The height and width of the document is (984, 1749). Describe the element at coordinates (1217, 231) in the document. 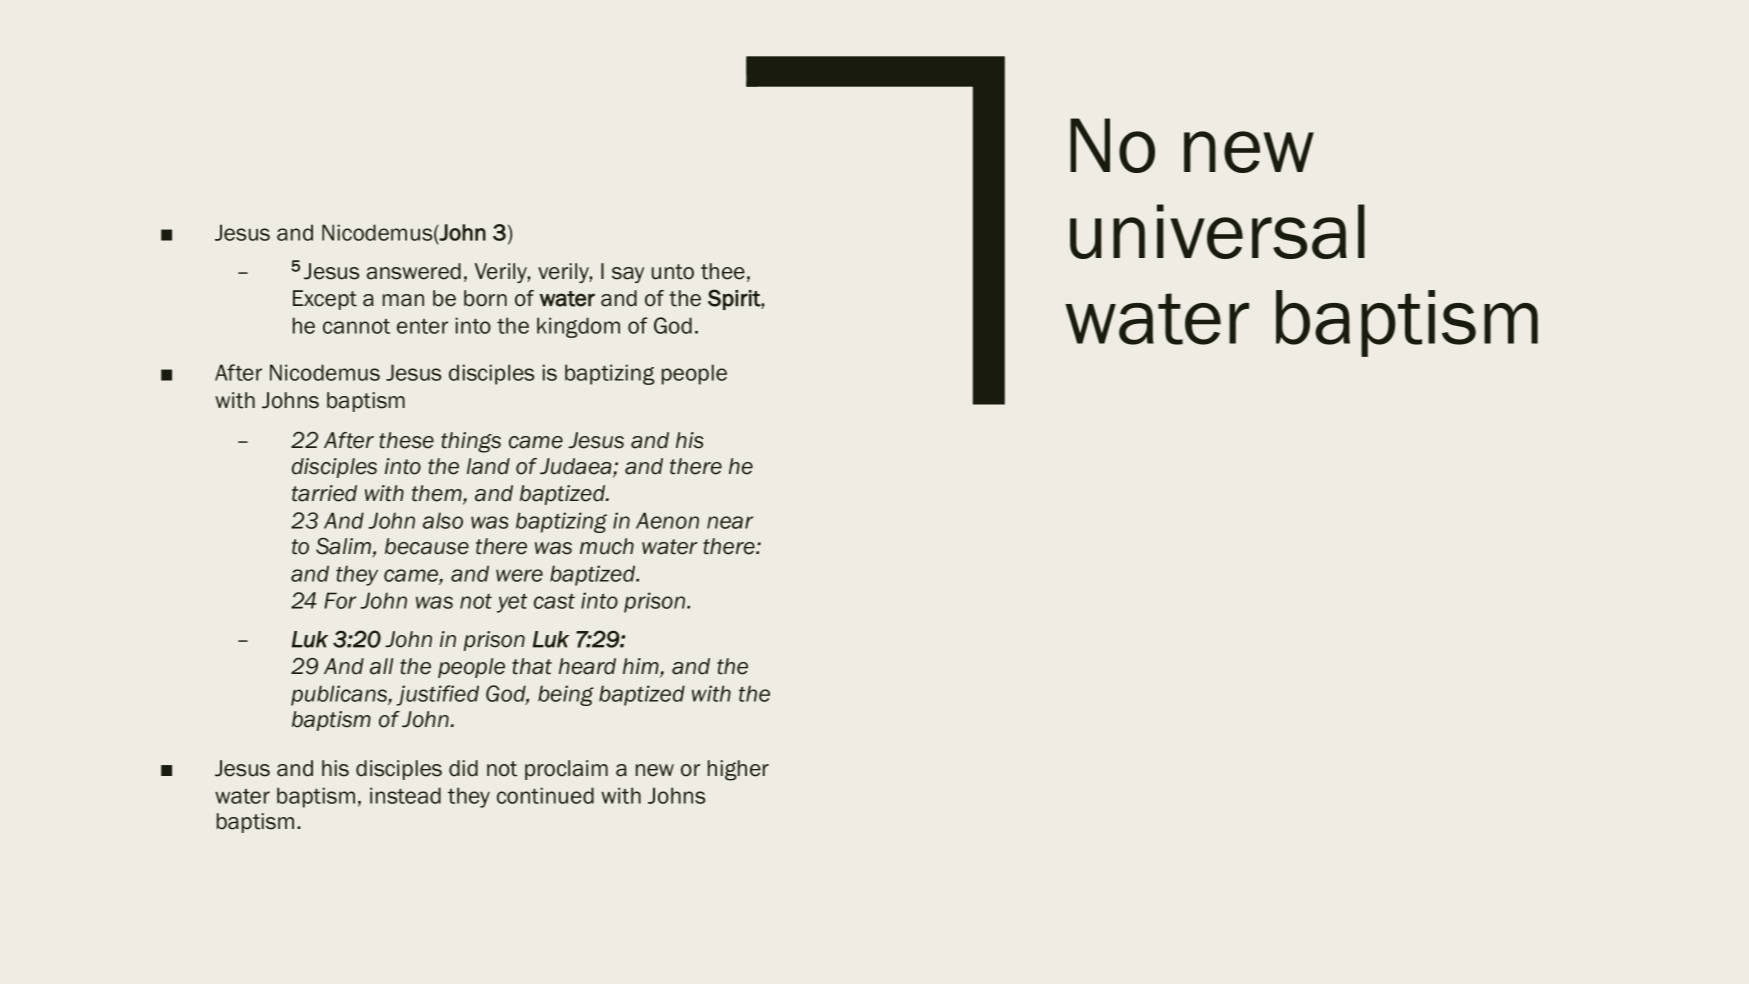

I see `universal` at that location.
